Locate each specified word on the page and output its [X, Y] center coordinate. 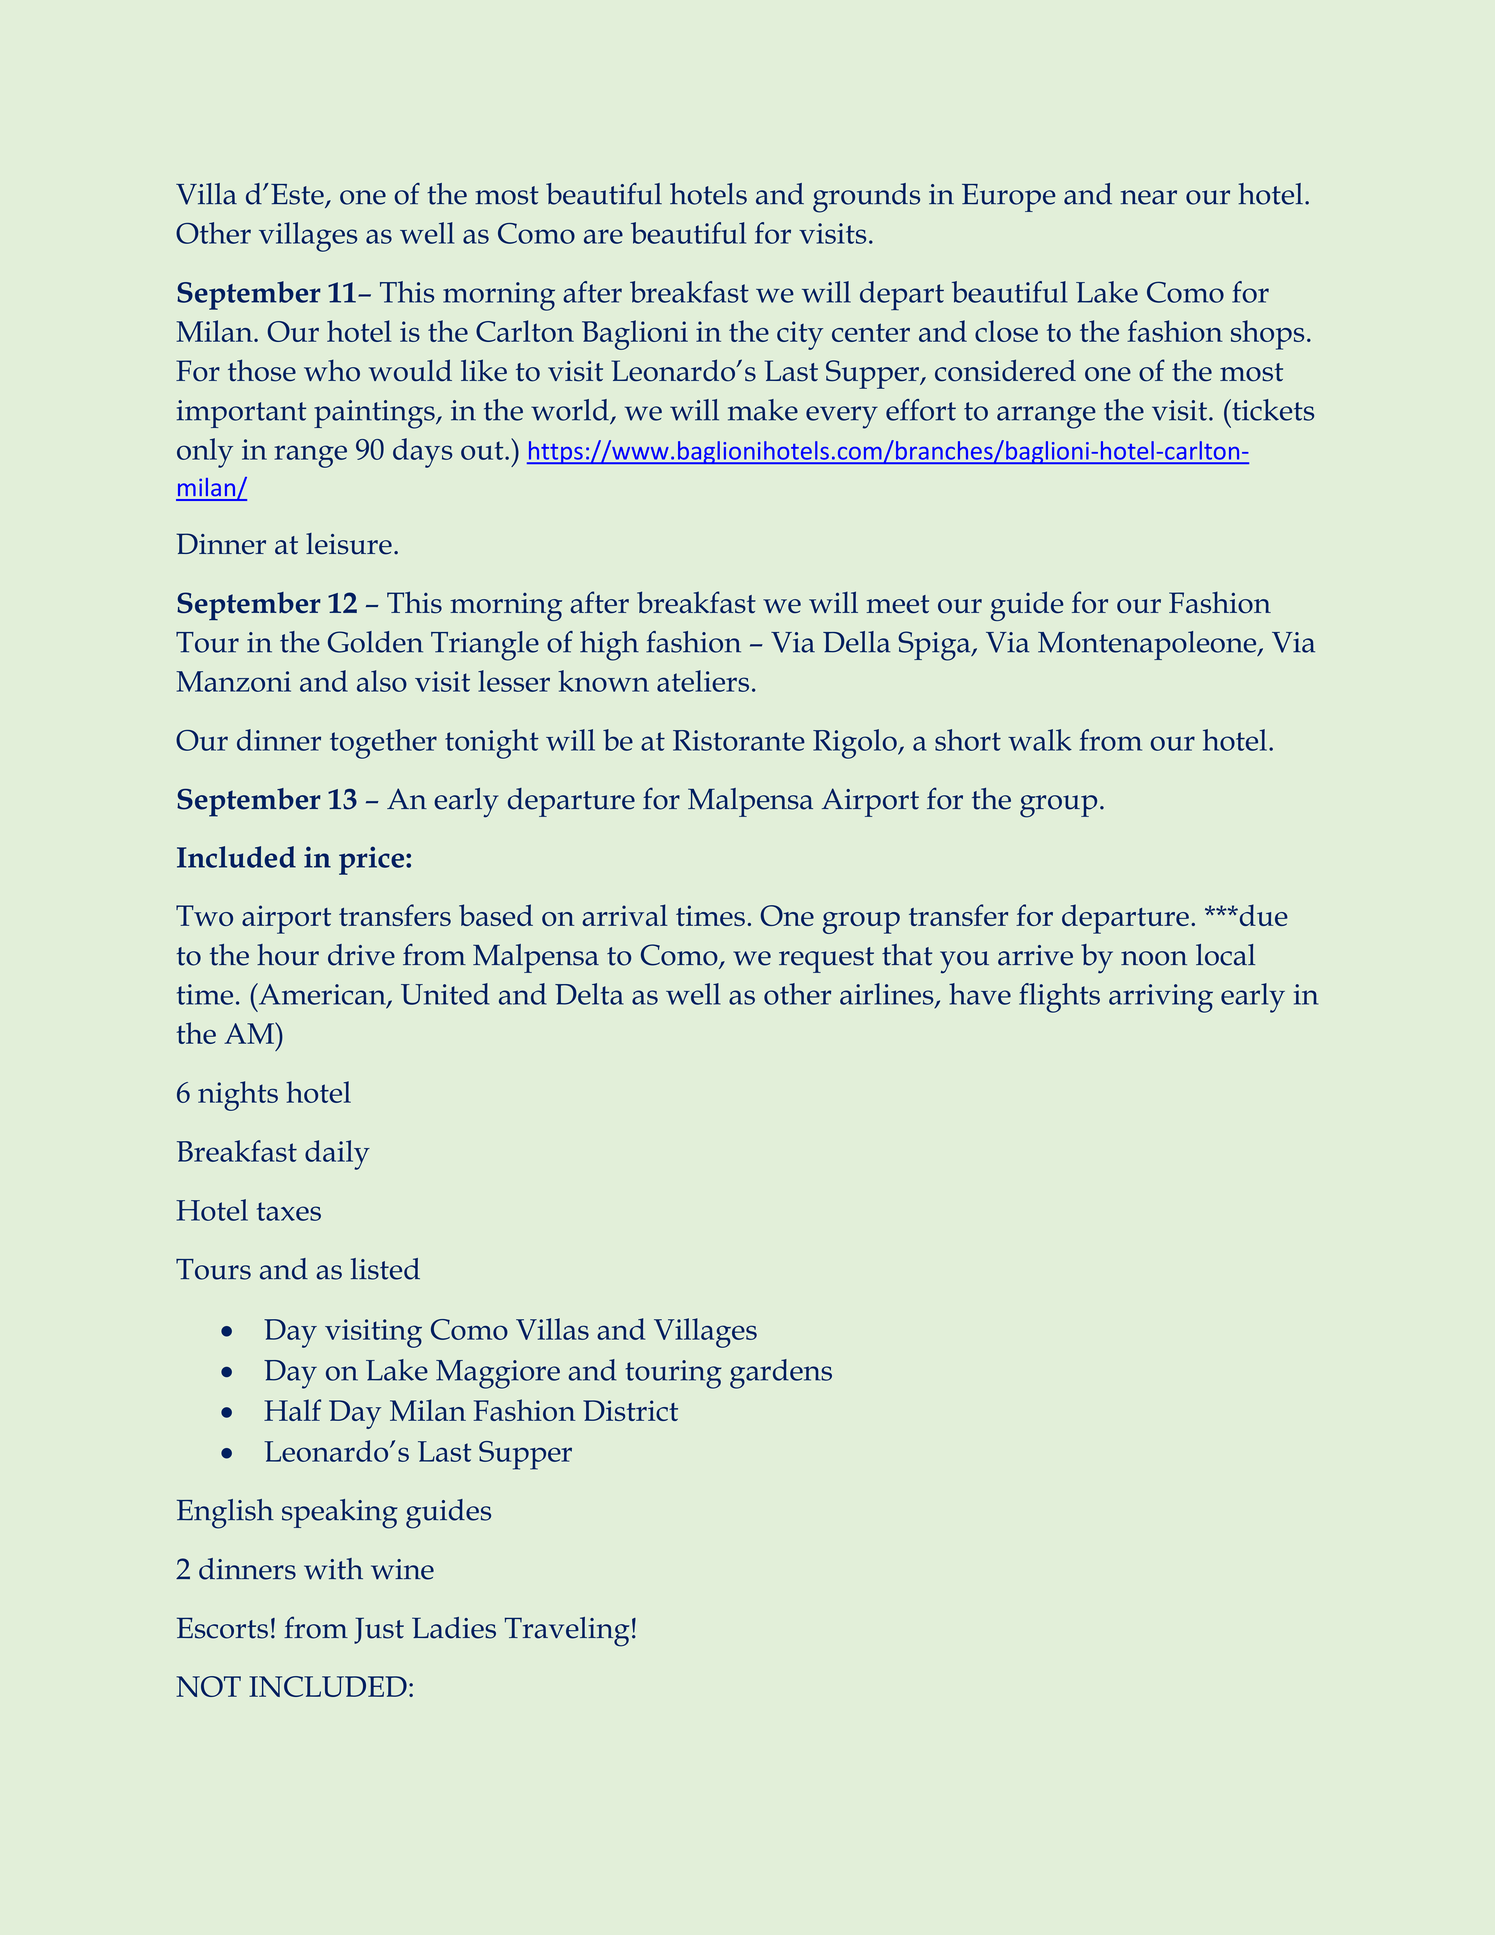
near [1149, 197]
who [332, 370]
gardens [781, 1374]
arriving [1161, 998]
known [603, 681]
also [382, 681]
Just [379, 1630]
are [603, 236]
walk [1040, 740]
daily [337, 1155]
